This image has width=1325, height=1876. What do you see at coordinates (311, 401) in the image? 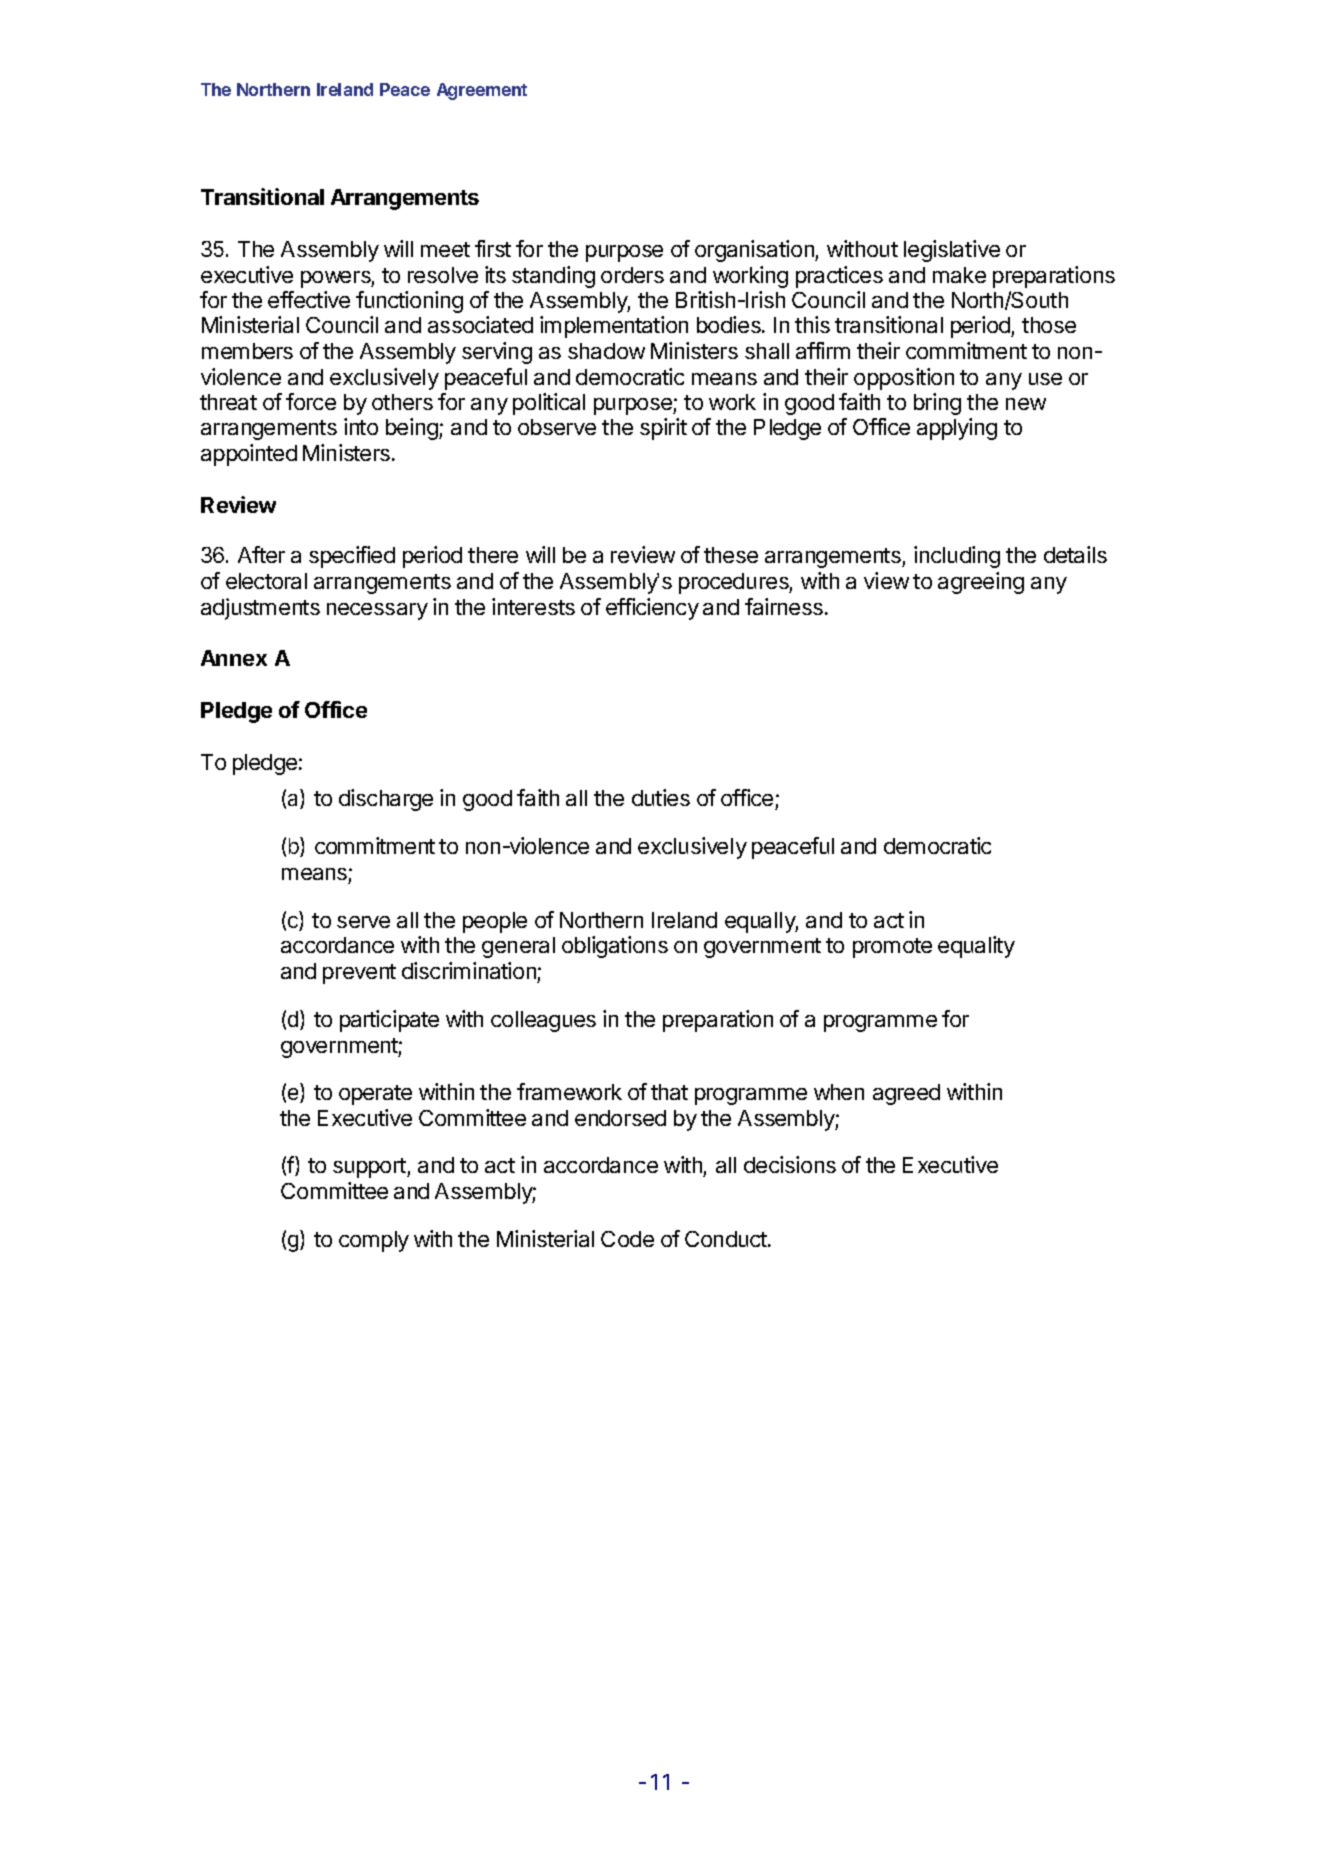
I see `force` at bounding box center [311, 401].
